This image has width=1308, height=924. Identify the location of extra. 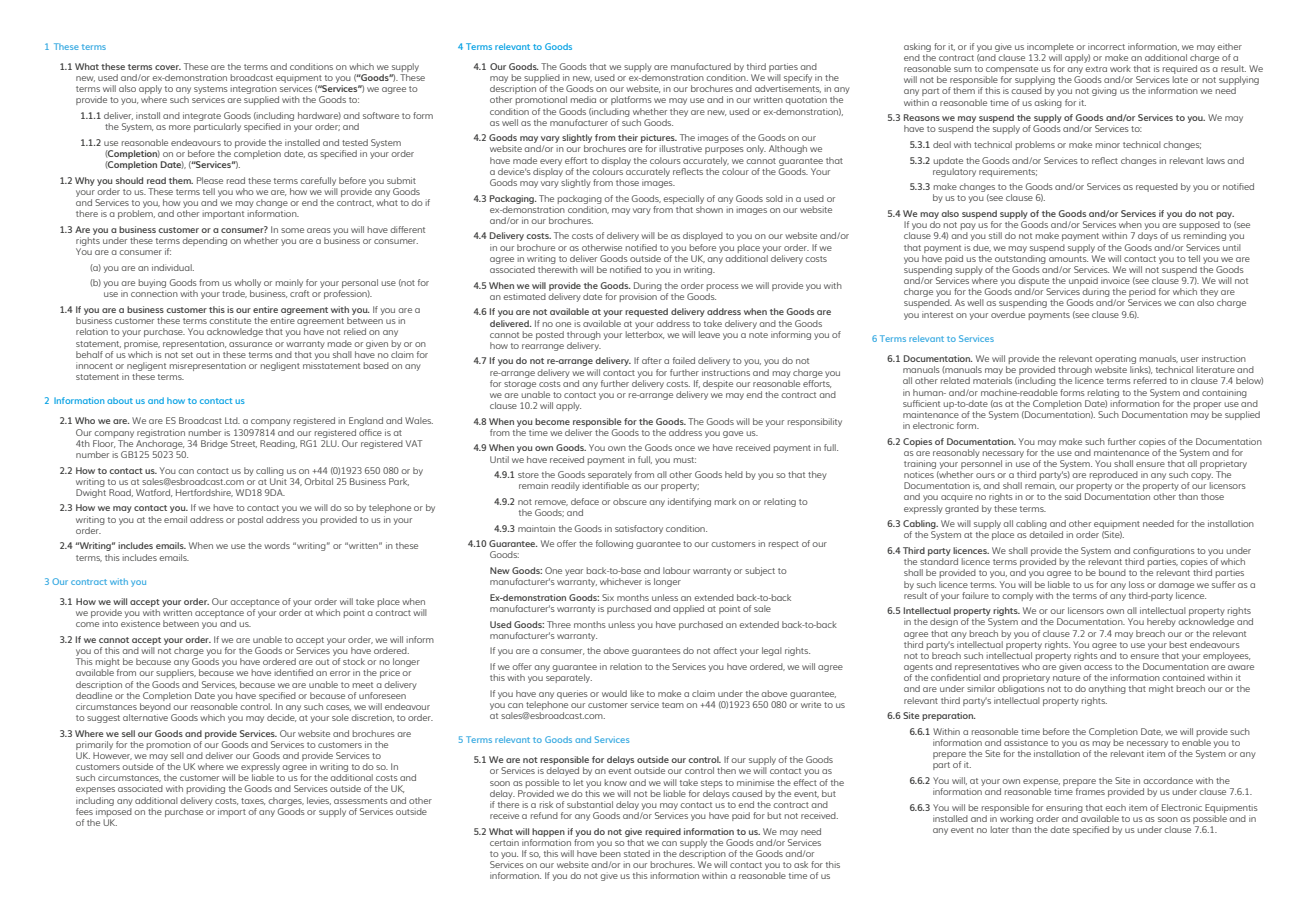
(1096, 69).
